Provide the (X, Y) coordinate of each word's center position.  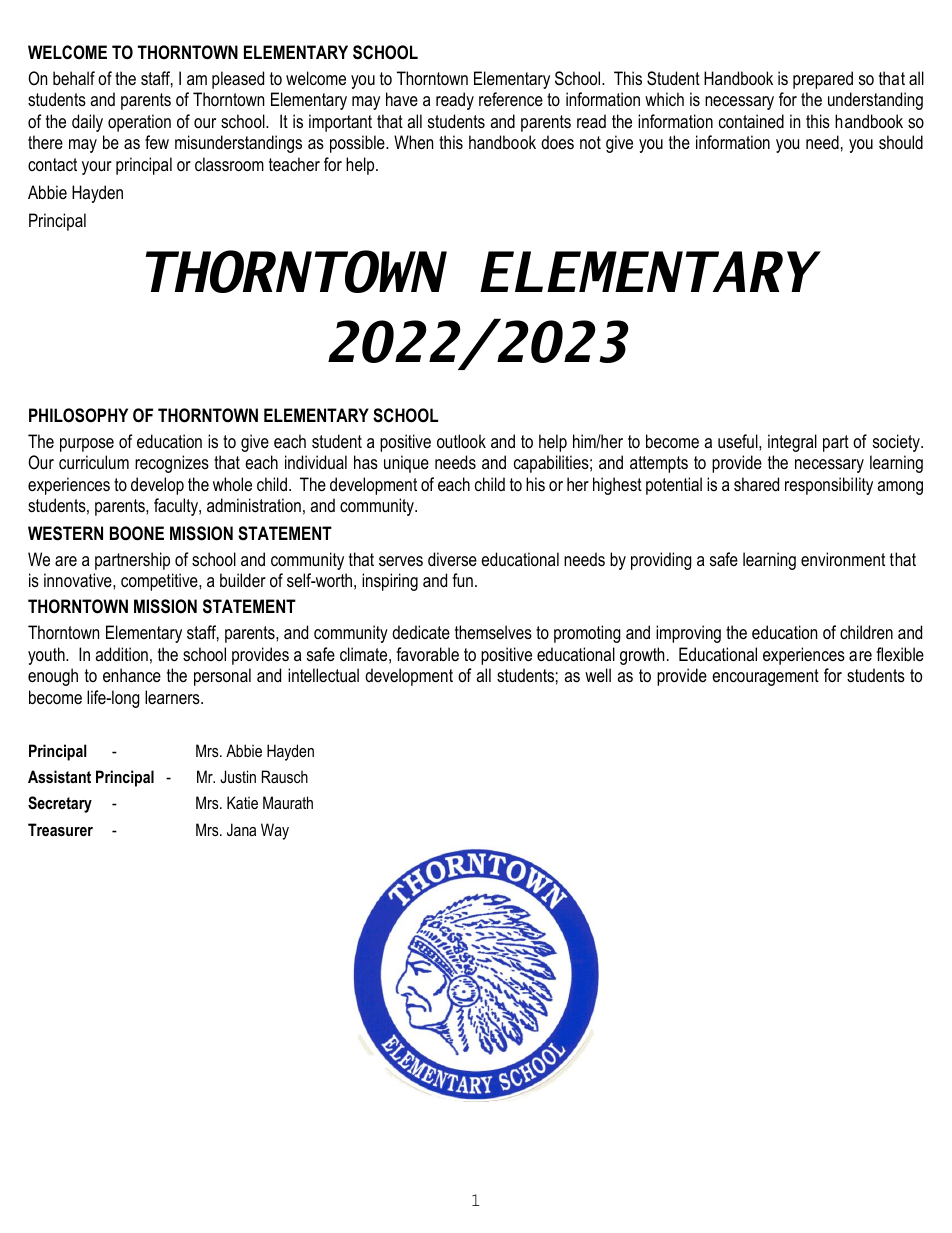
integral (792, 443)
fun (462, 580)
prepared (823, 80)
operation (139, 123)
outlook (461, 441)
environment (843, 559)
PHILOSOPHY (78, 415)
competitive (160, 582)
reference (511, 99)
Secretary (60, 804)
